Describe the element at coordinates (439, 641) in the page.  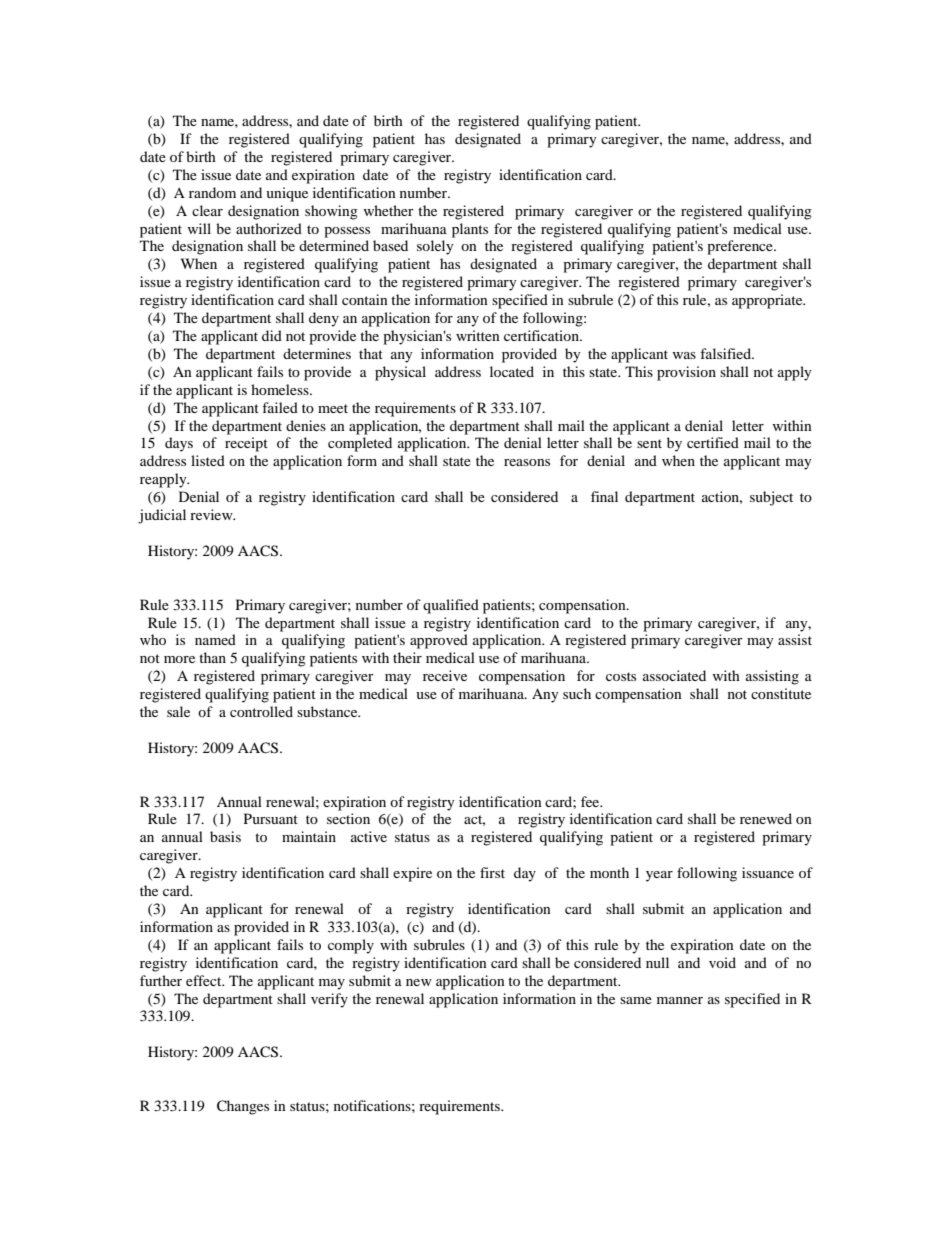
I see `approved` at that location.
